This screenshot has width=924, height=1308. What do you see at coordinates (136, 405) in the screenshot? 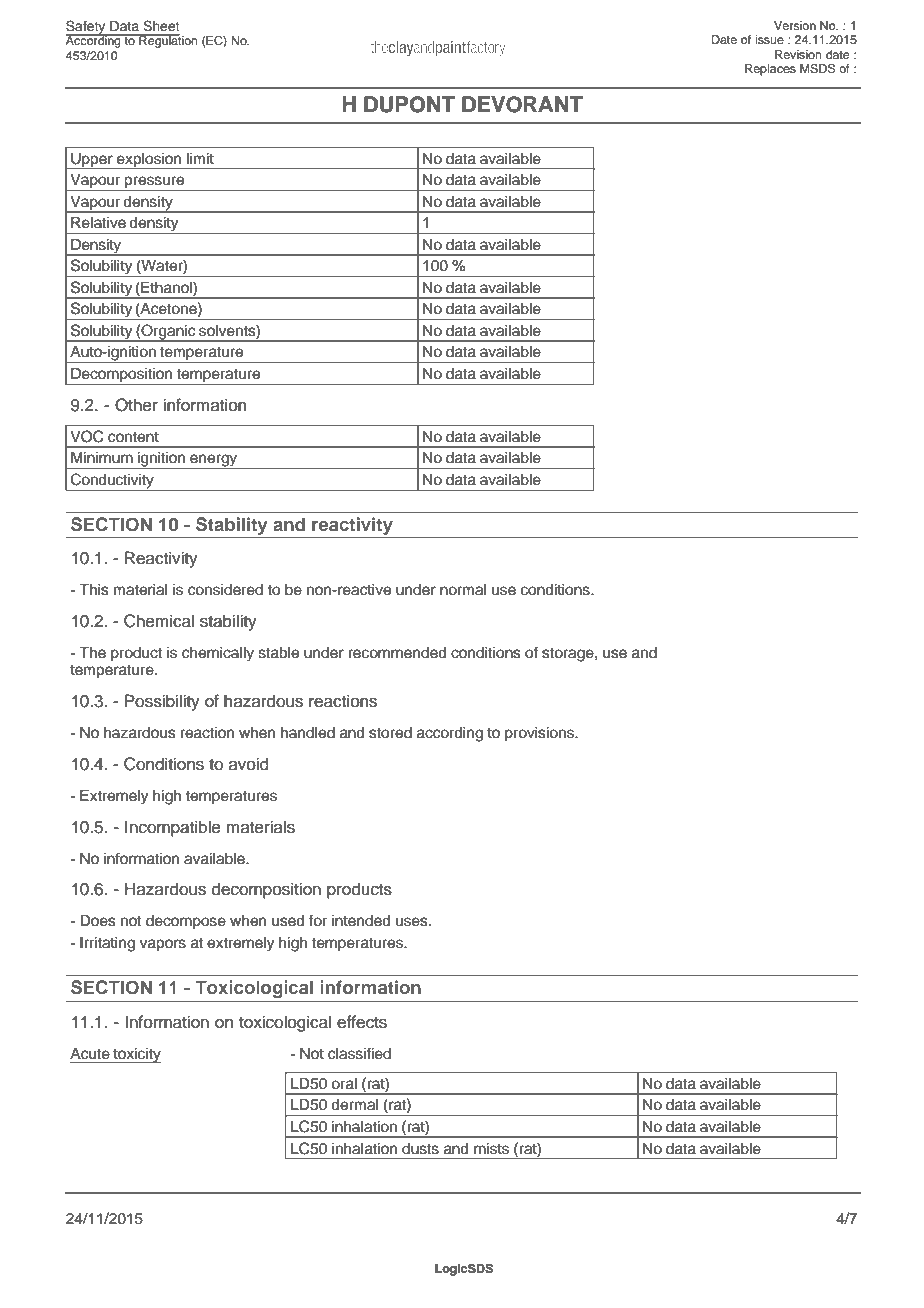
I see `Other` at bounding box center [136, 405].
